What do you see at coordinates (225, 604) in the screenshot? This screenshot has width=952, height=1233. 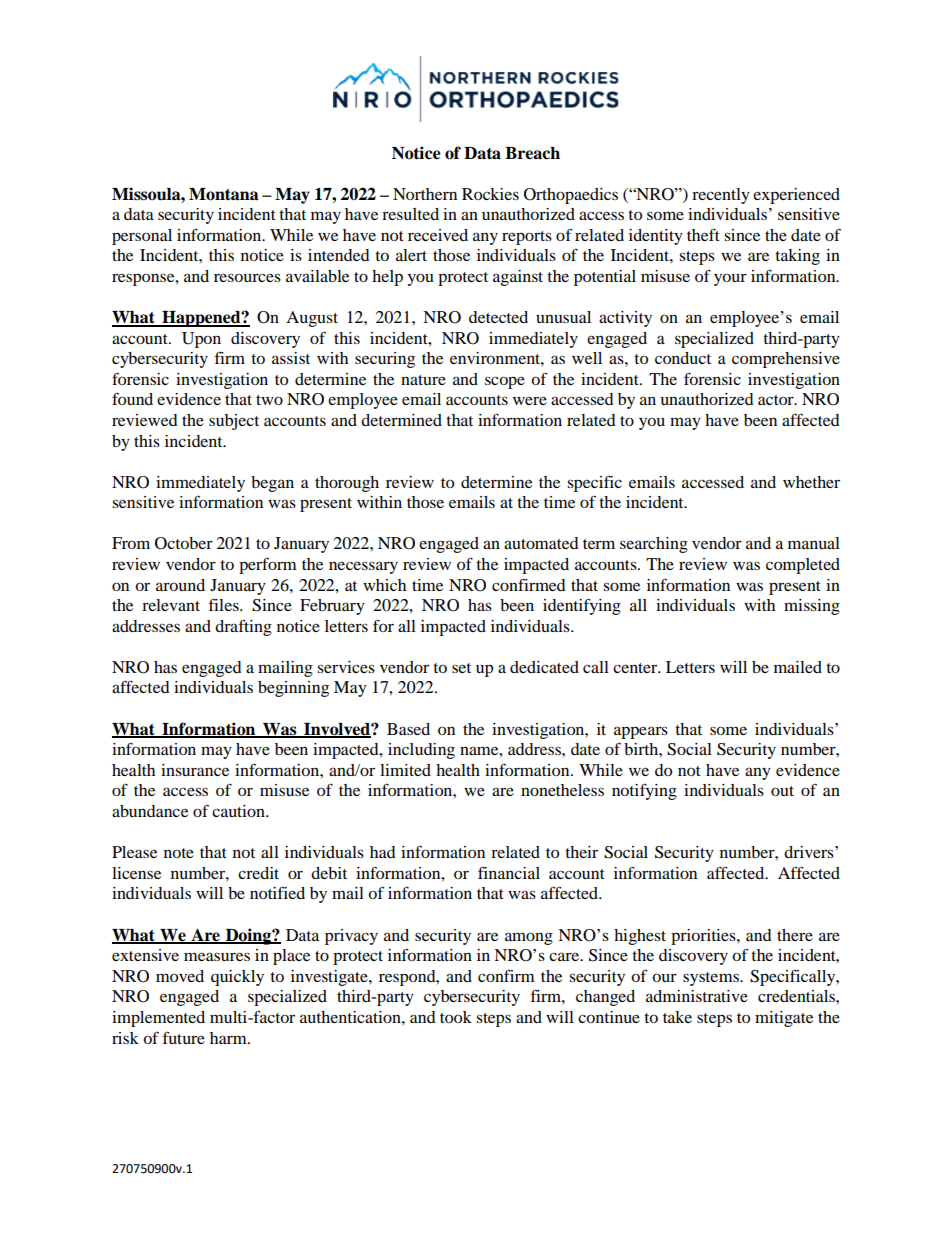 I see `files` at bounding box center [225, 604].
